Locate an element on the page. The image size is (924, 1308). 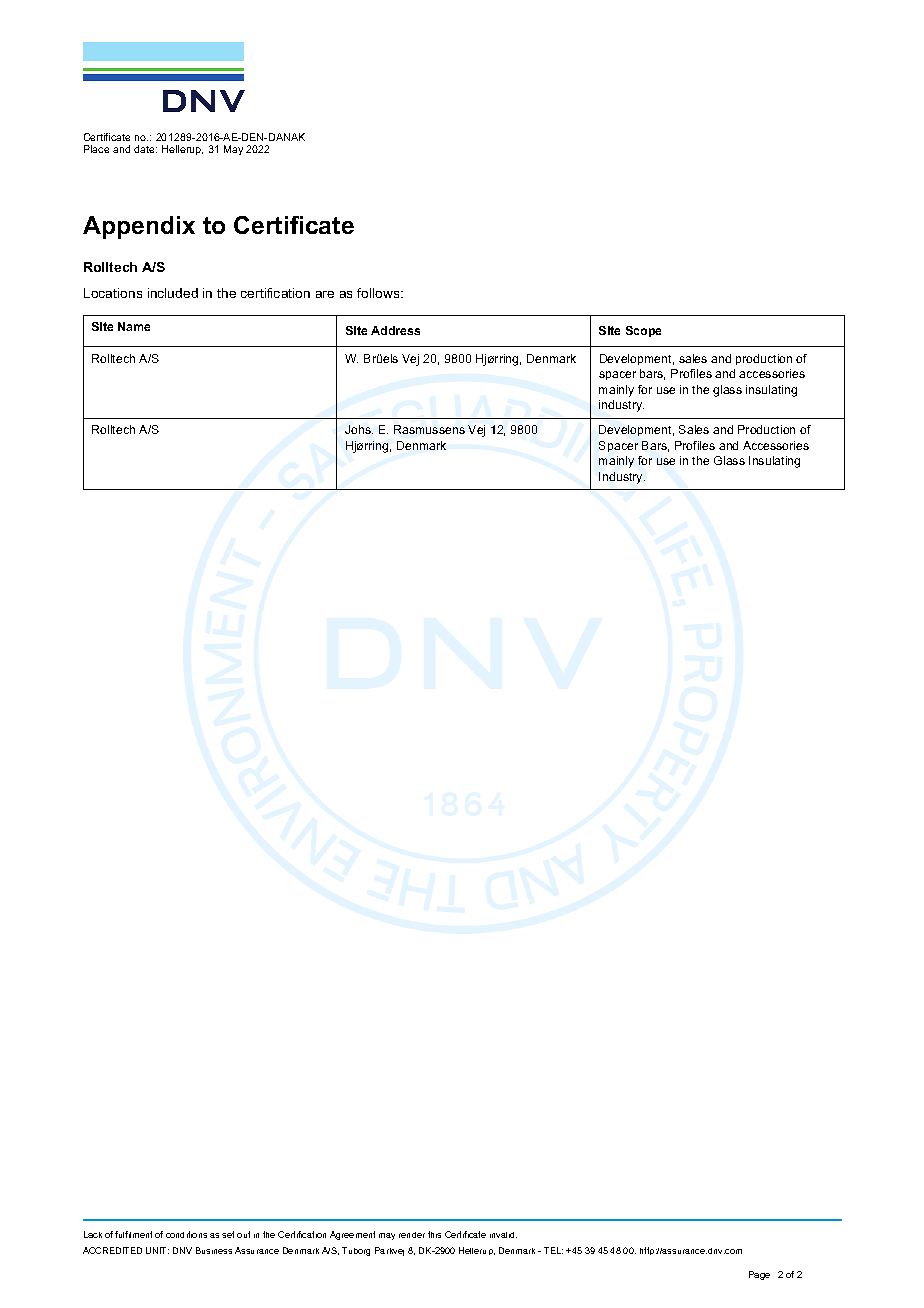
this is located at coordinates (434, 1234).
